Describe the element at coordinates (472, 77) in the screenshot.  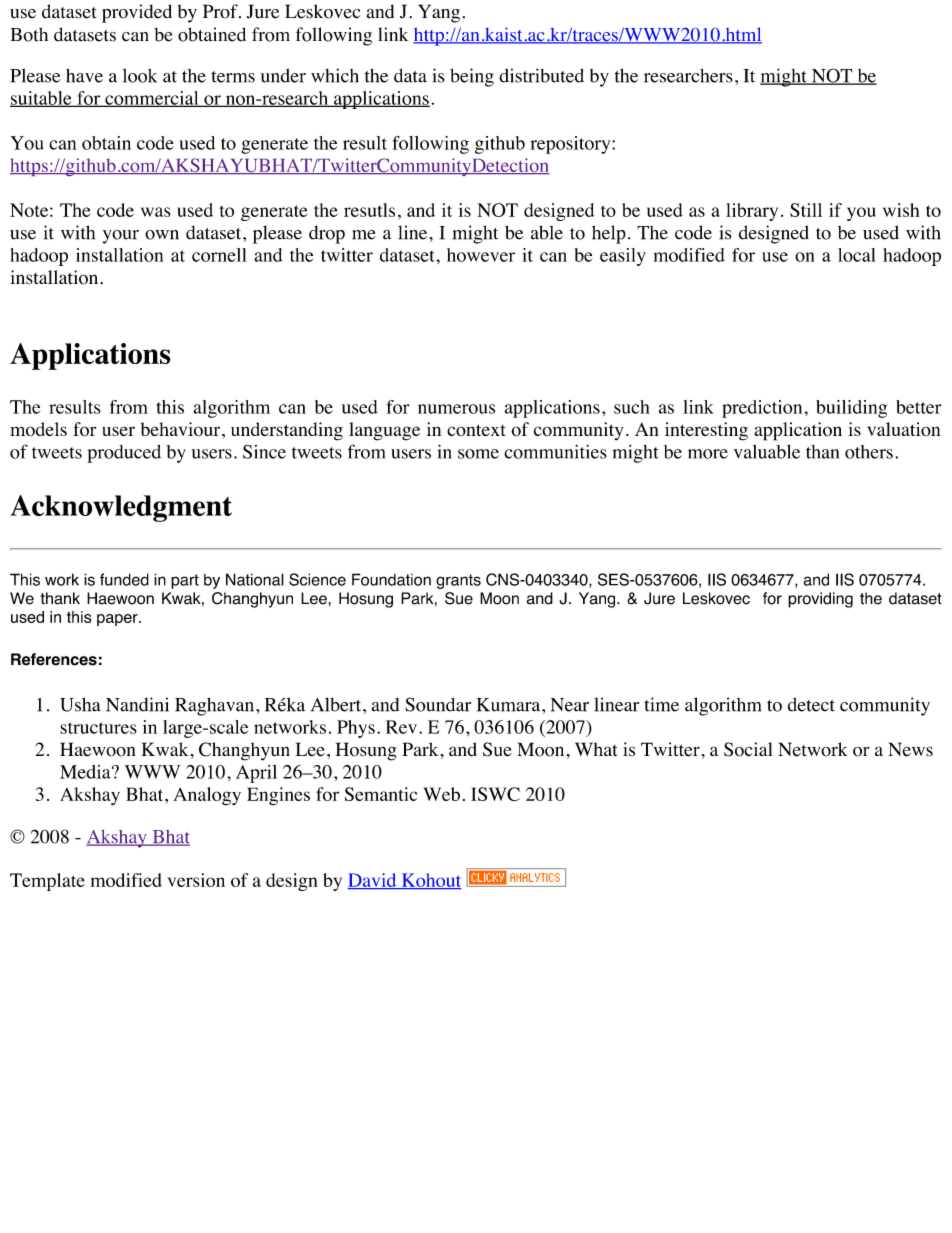
I see `being` at that location.
